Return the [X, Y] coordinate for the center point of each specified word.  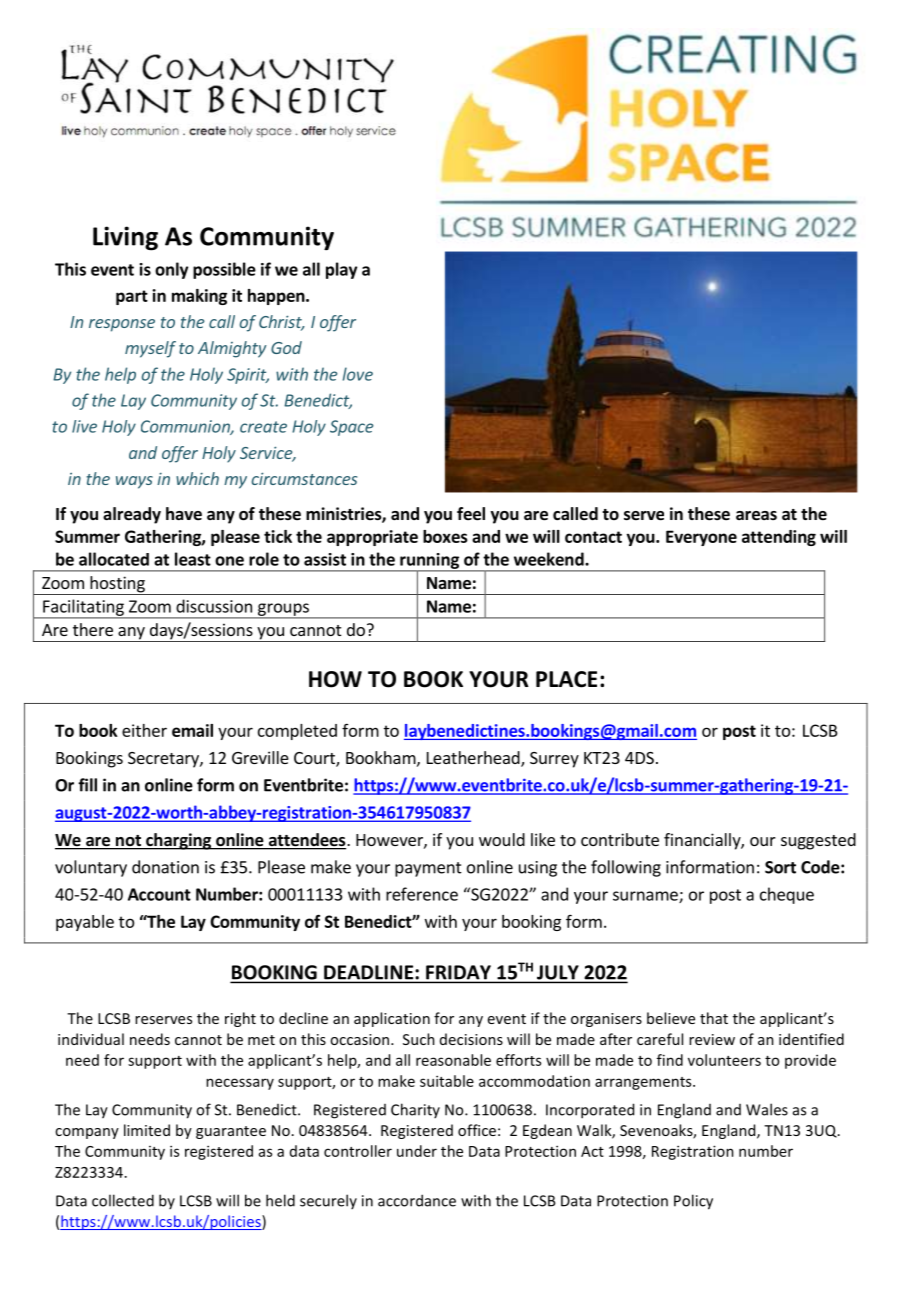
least [193, 559]
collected [123, 1200]
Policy [693, 1202]
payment [428, 869]
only [171, 270]
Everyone [701, 538]
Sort [780, 867]
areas [756, 516]
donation [165, 867]
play [341, 270]
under [417, 1151]
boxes [445, 536]
